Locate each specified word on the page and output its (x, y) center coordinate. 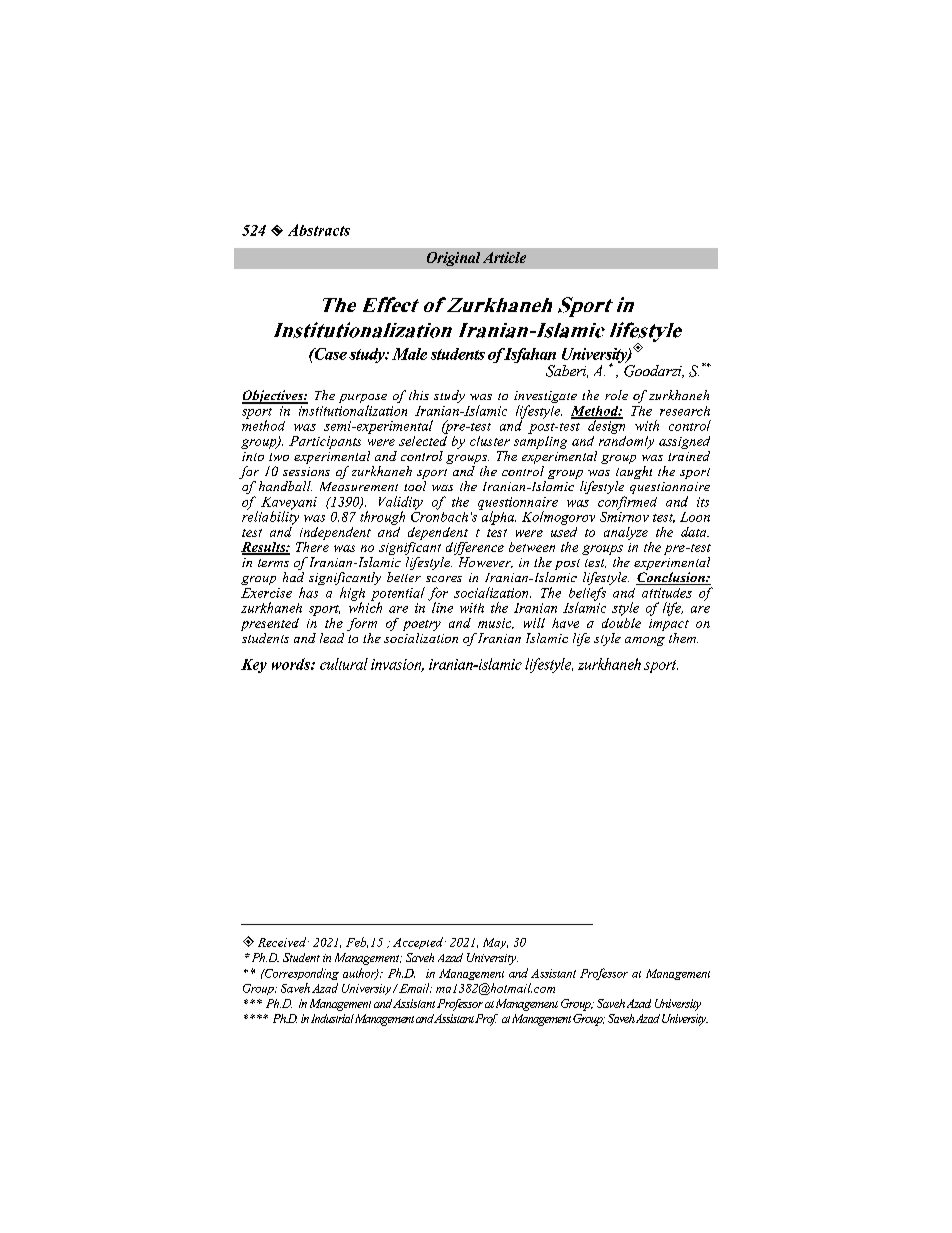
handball (285, 486)
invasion (397, 665)
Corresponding (300, 974)
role (616, 395)
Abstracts (319, 230)
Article (504, 257)
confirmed (627, 503)
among (645, 641)
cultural (344, 664)
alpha (497, 517)
